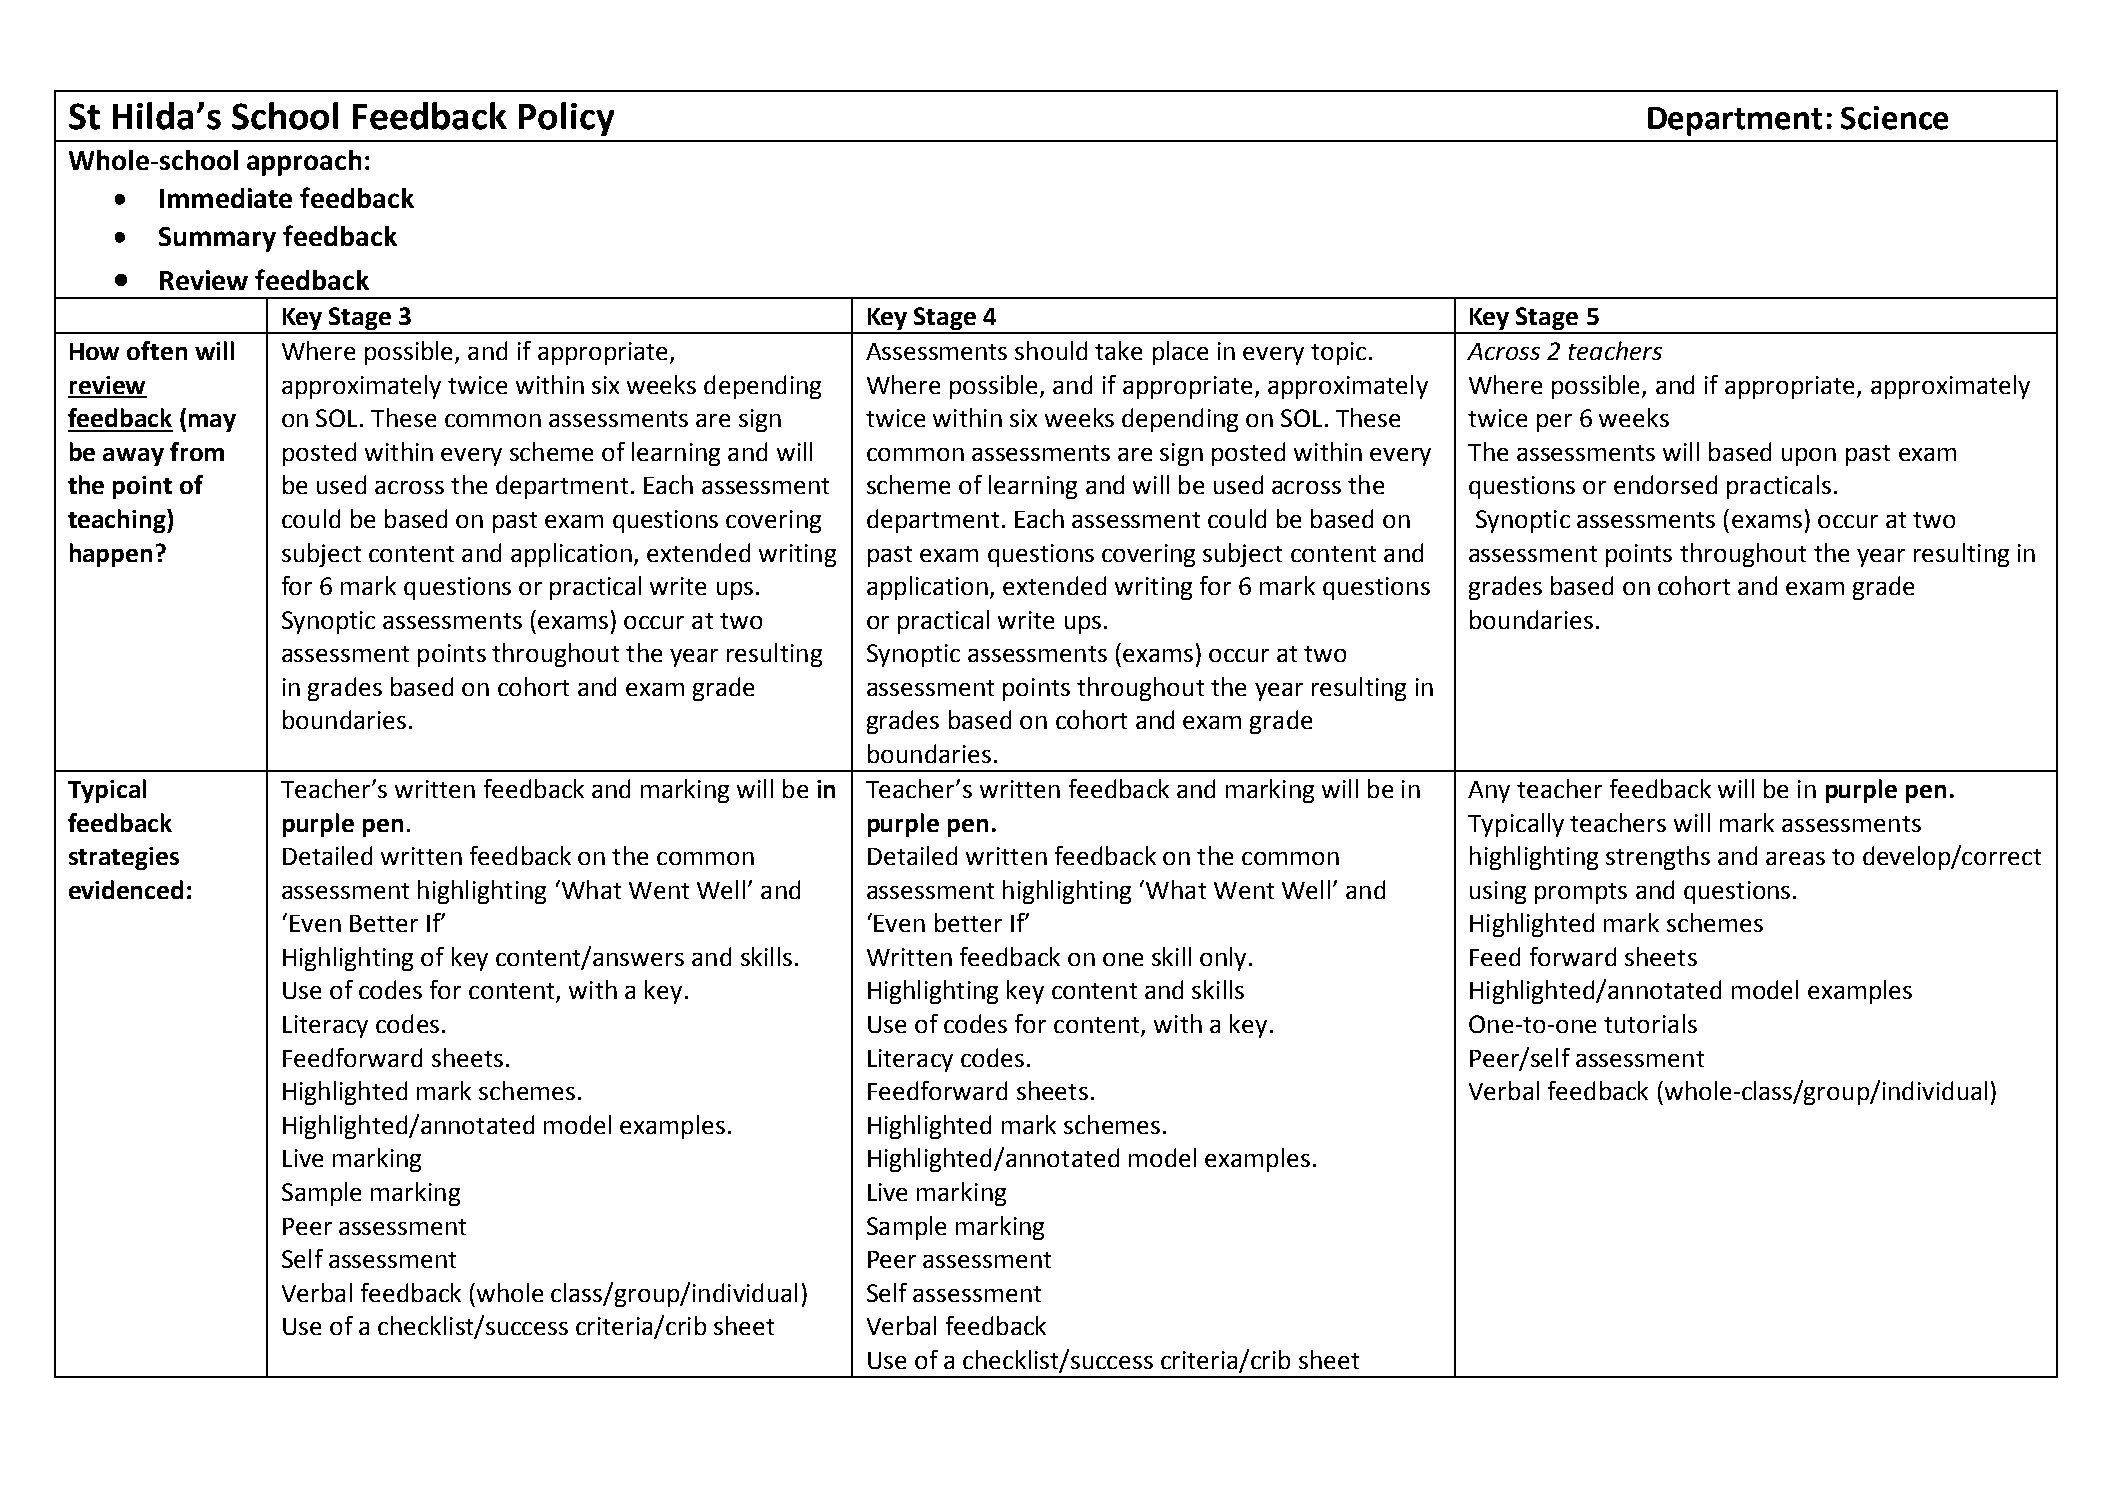 This screenshot has height=1489, width=2105. What do you see at coordinates (1894, 118) in the screenshot?
I see `Science` at bounding box center [1894, 118].
